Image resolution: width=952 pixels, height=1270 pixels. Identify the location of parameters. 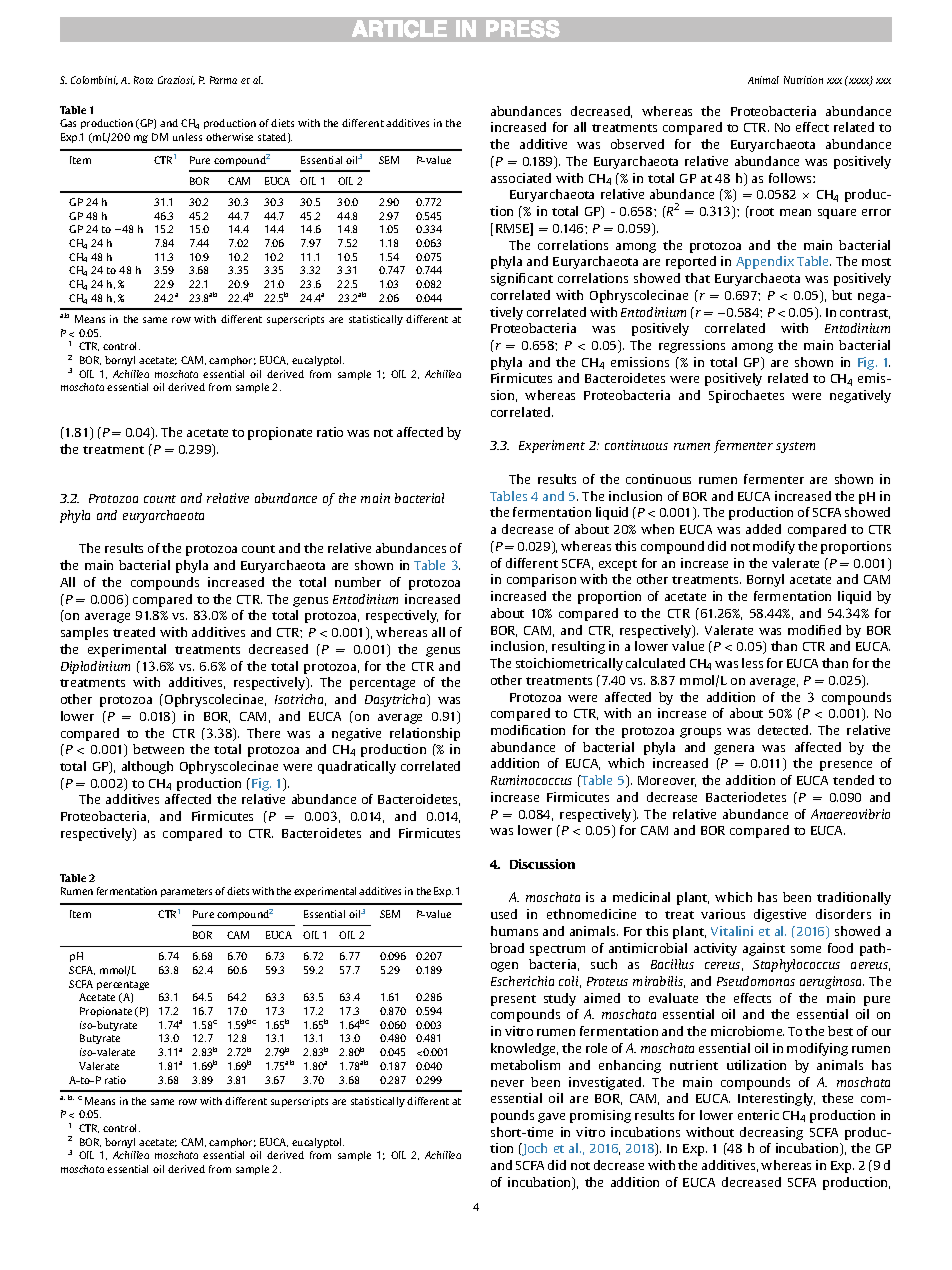
(186, 892).
